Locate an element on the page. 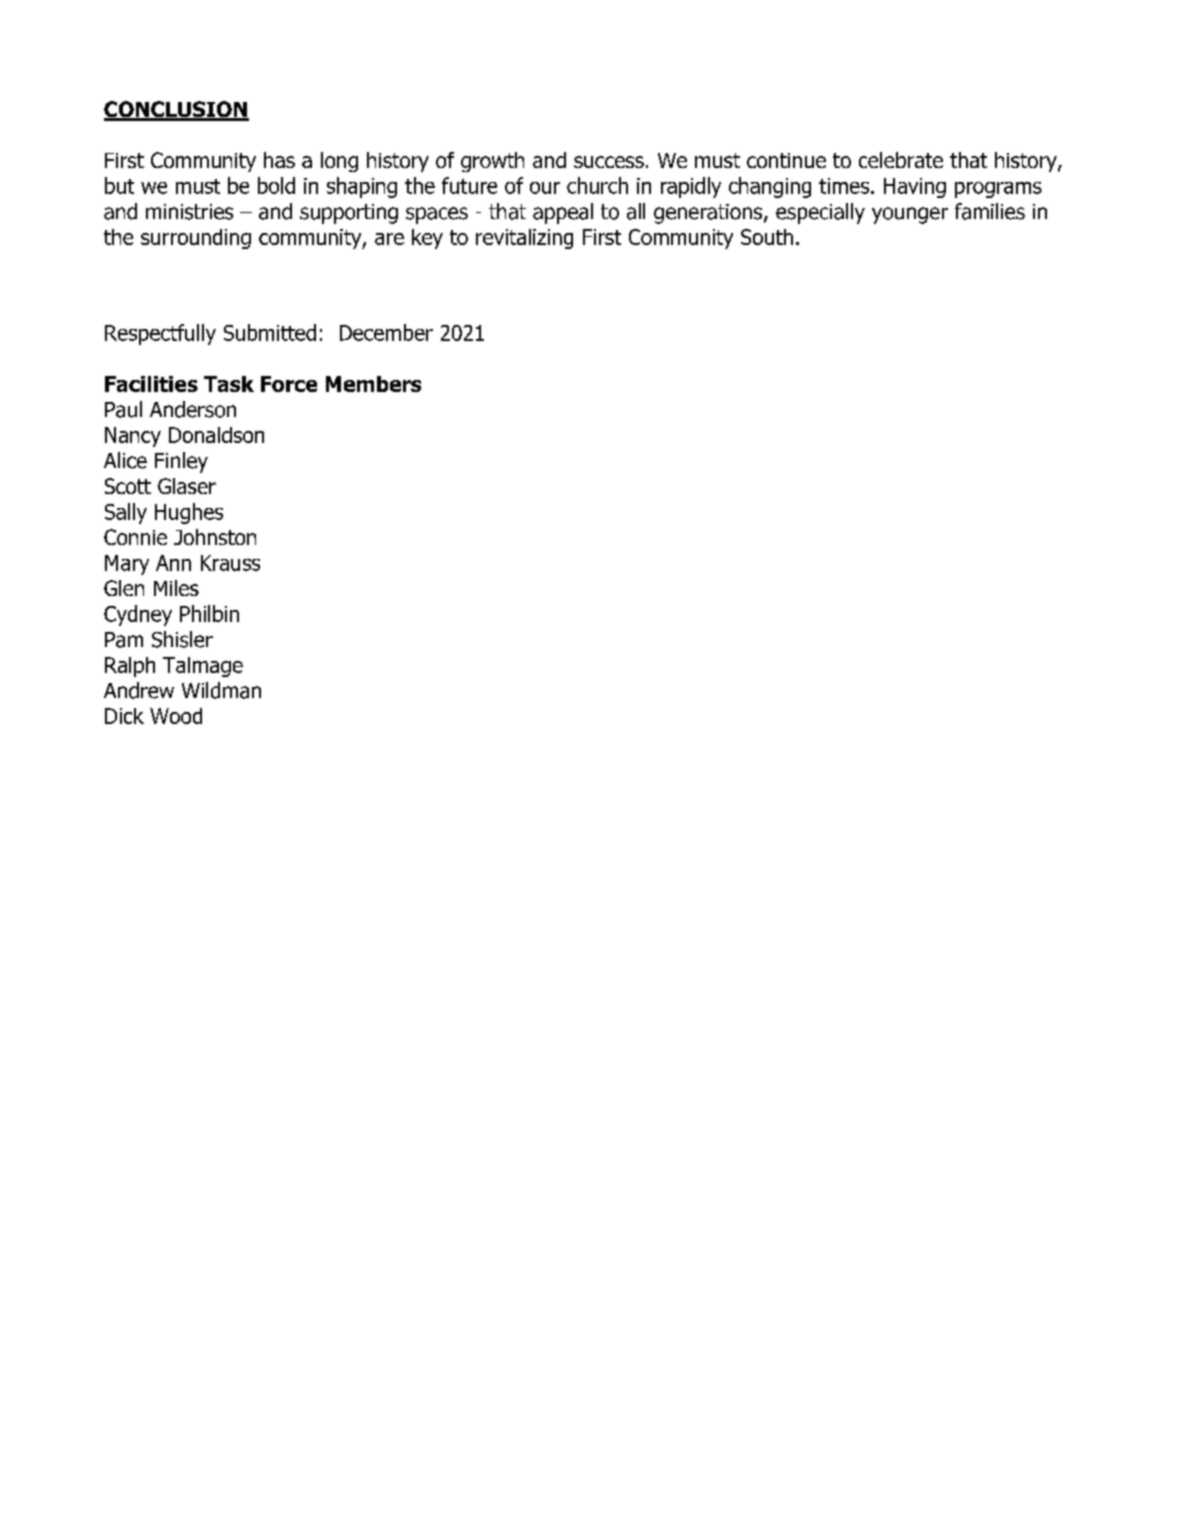  South is located at coordinates (767, 237).
